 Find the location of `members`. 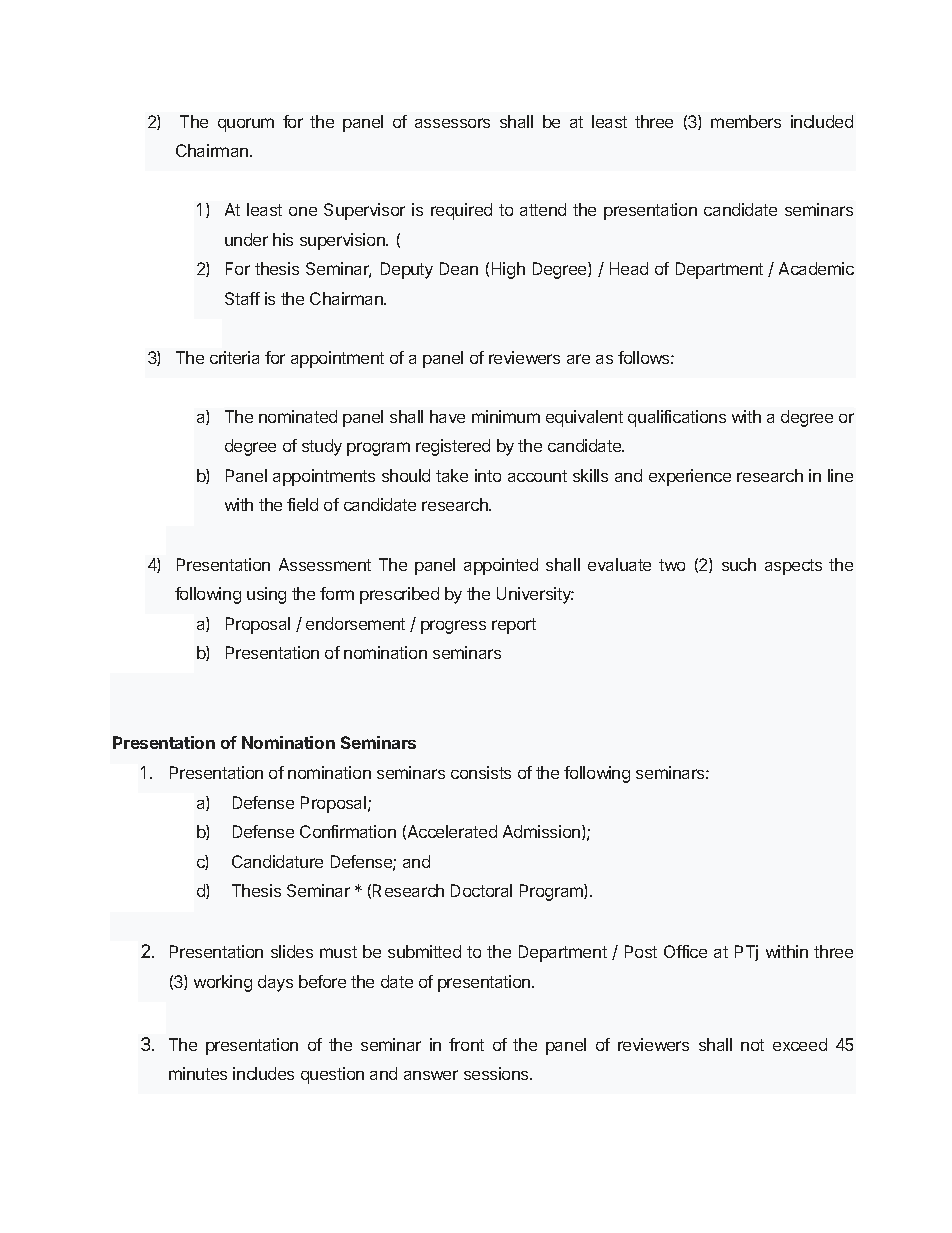

members is located at coordinates (746, 121).
